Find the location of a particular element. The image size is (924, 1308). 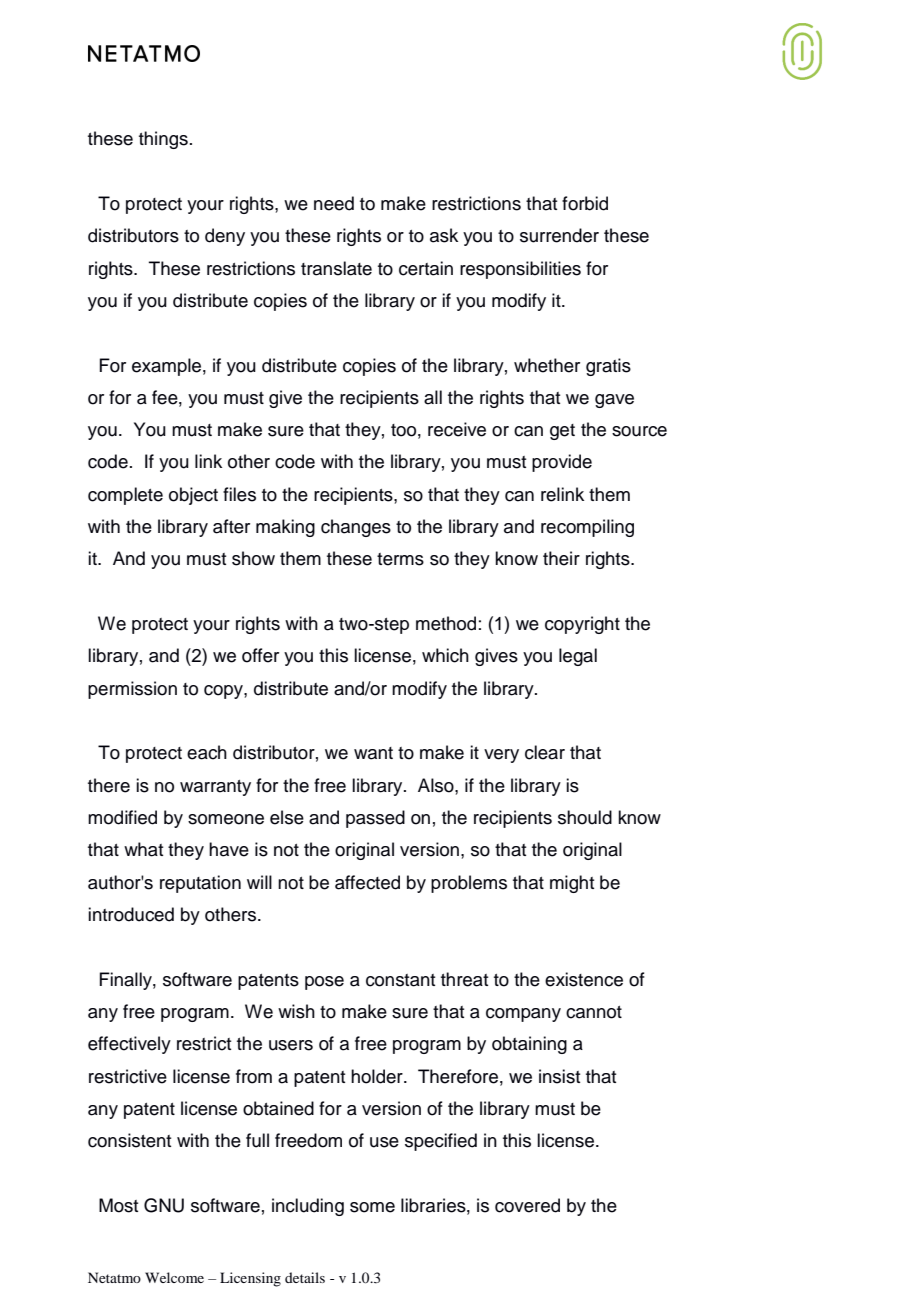

forbid is located at coordinates (585, 203).
